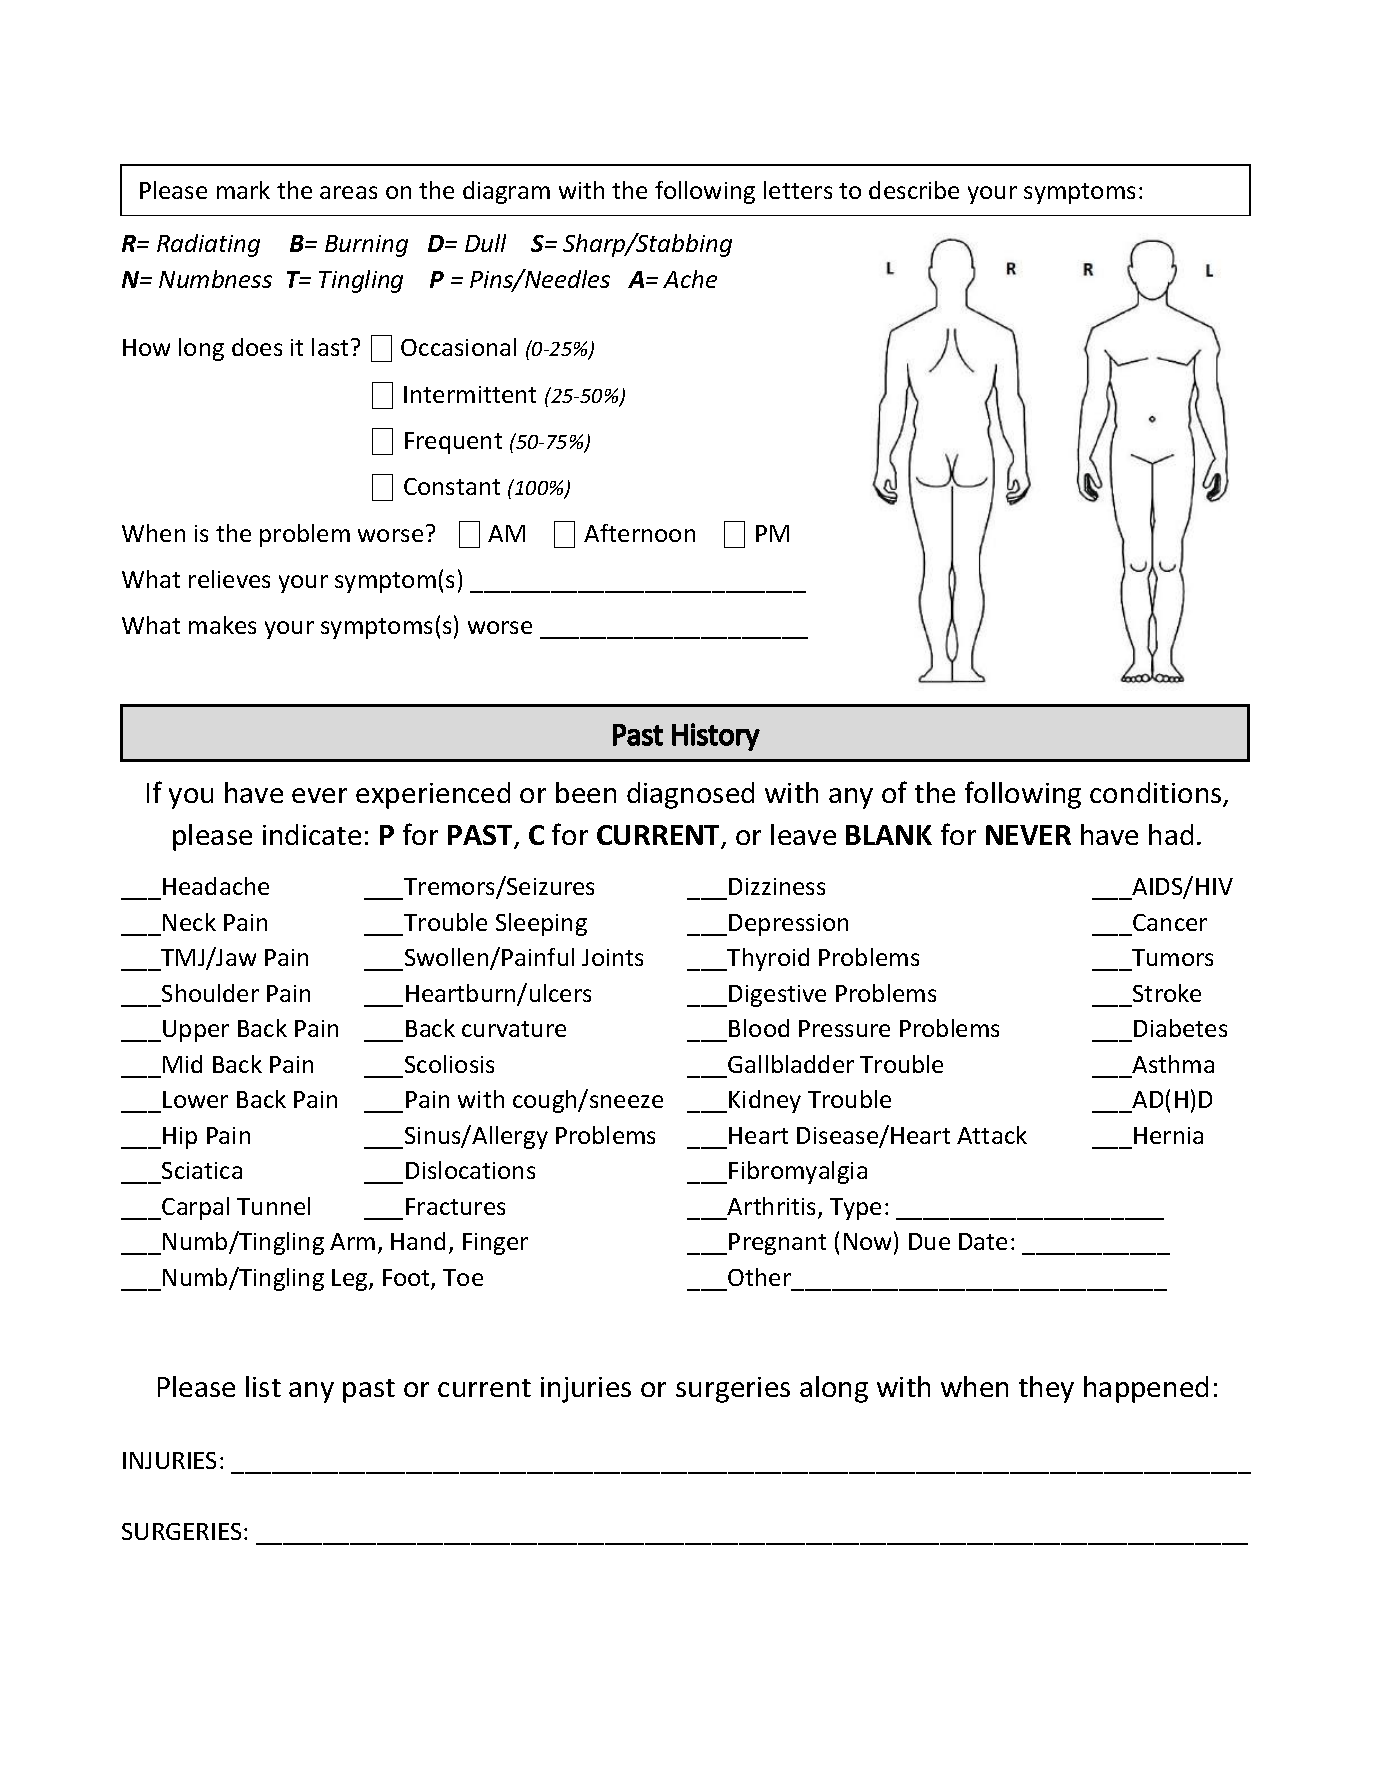 The width and height of the screenshot is (1375, 1779). What do you see at coordinates (312, 834) in the screenshot?
I see `indicate` at bounding box center [312, 834].
